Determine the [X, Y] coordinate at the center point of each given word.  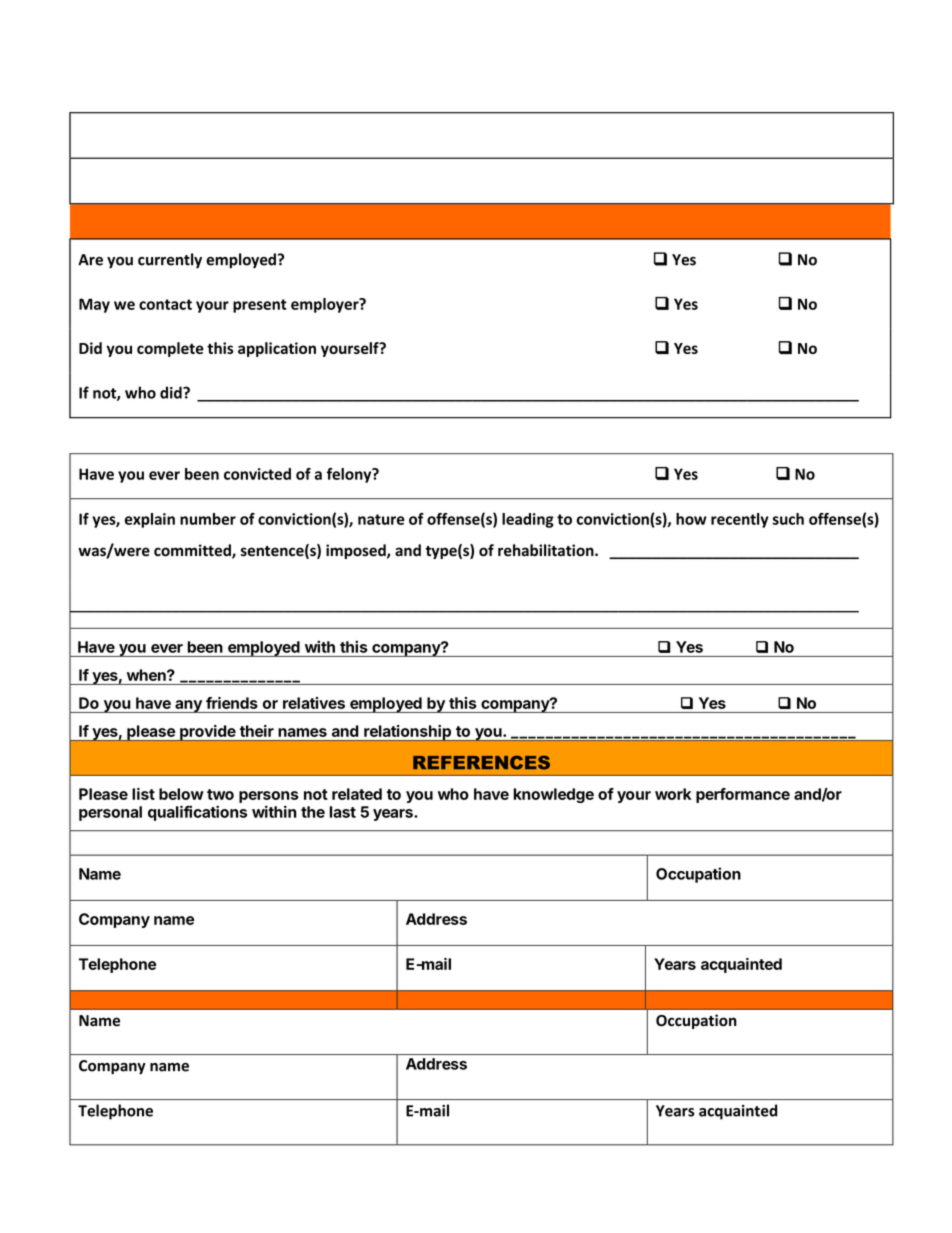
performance [743, 795]
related [357, 794]
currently [170, 261]
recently [740, 520]
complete [170, 349]
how [691, 519]
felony [350, 475]
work [673, 794]
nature [381, 519]
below [181, 794]
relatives [314, 703]
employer [326, 305]
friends [232, 703]
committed [193, 551]
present [260, 306]
